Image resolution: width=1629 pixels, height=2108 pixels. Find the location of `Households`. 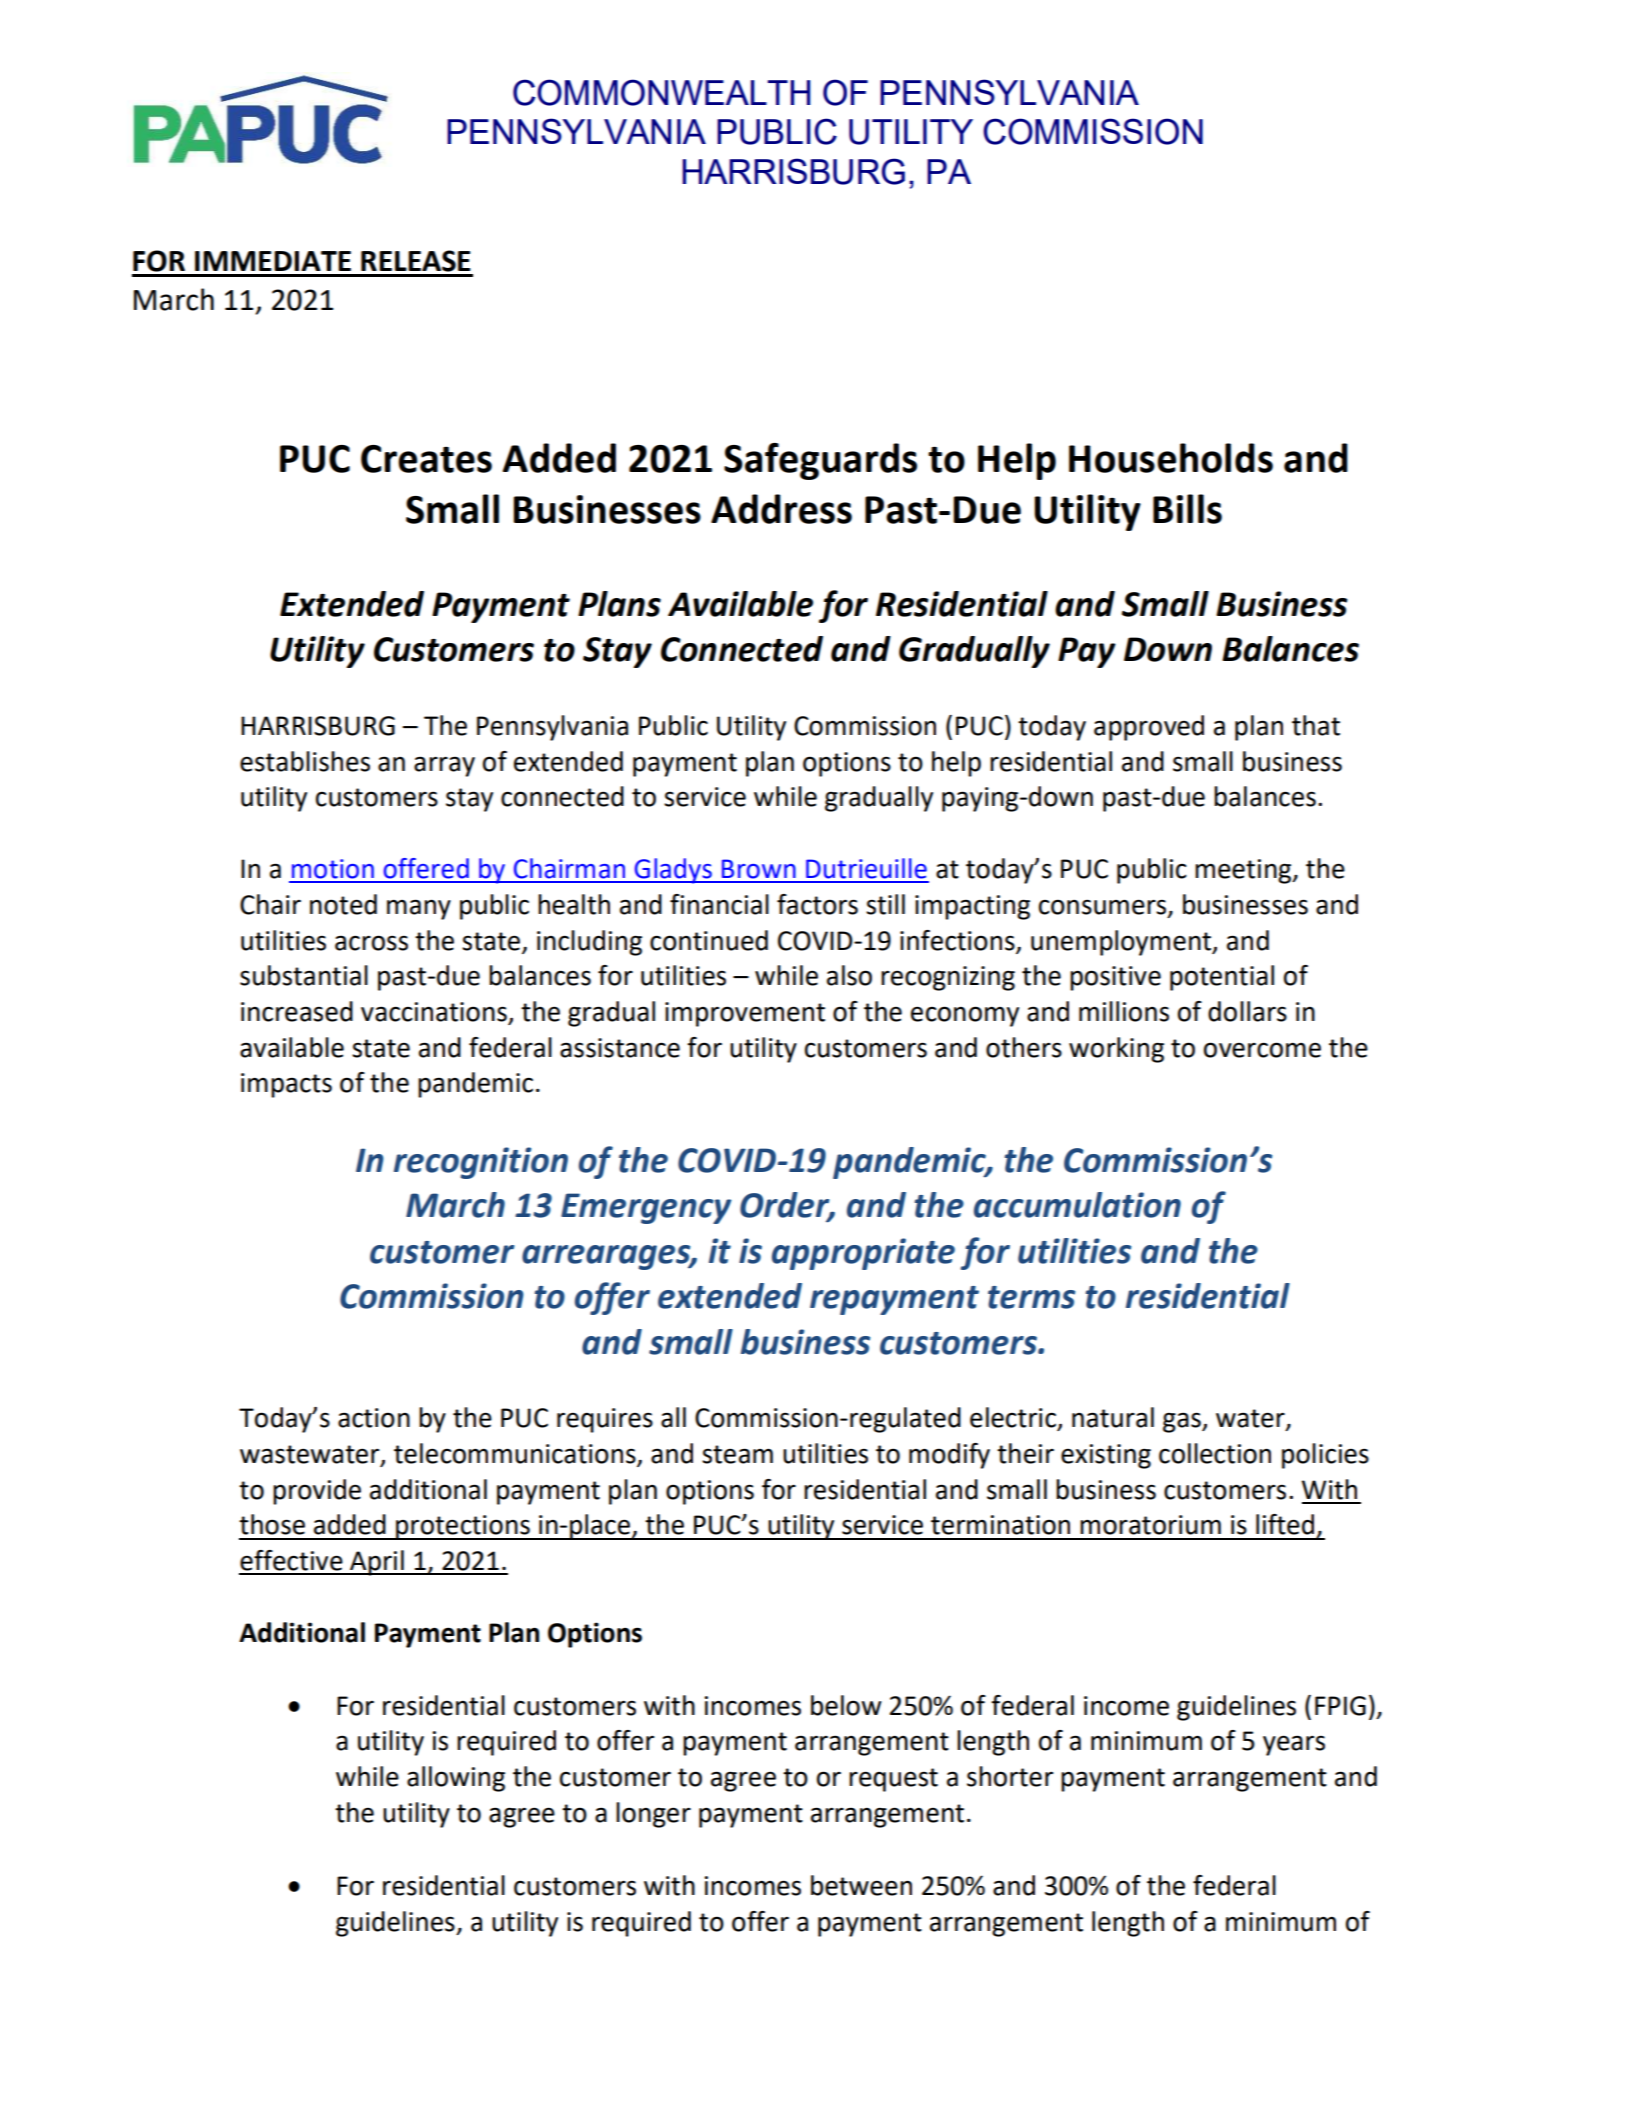

Households is located at coordinates (1171, 458).
